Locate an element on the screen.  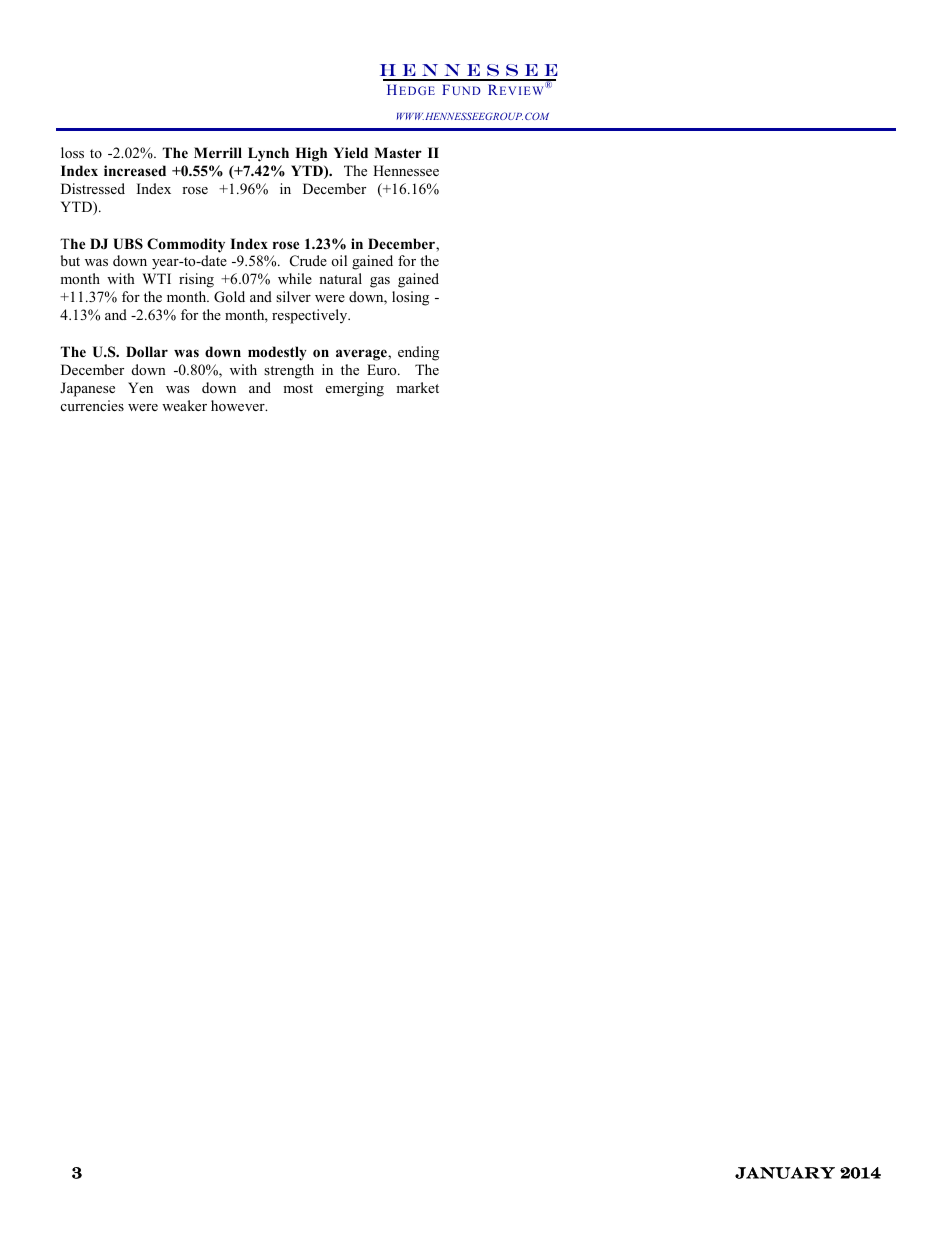
increased is located at coordinates (135, 170).
